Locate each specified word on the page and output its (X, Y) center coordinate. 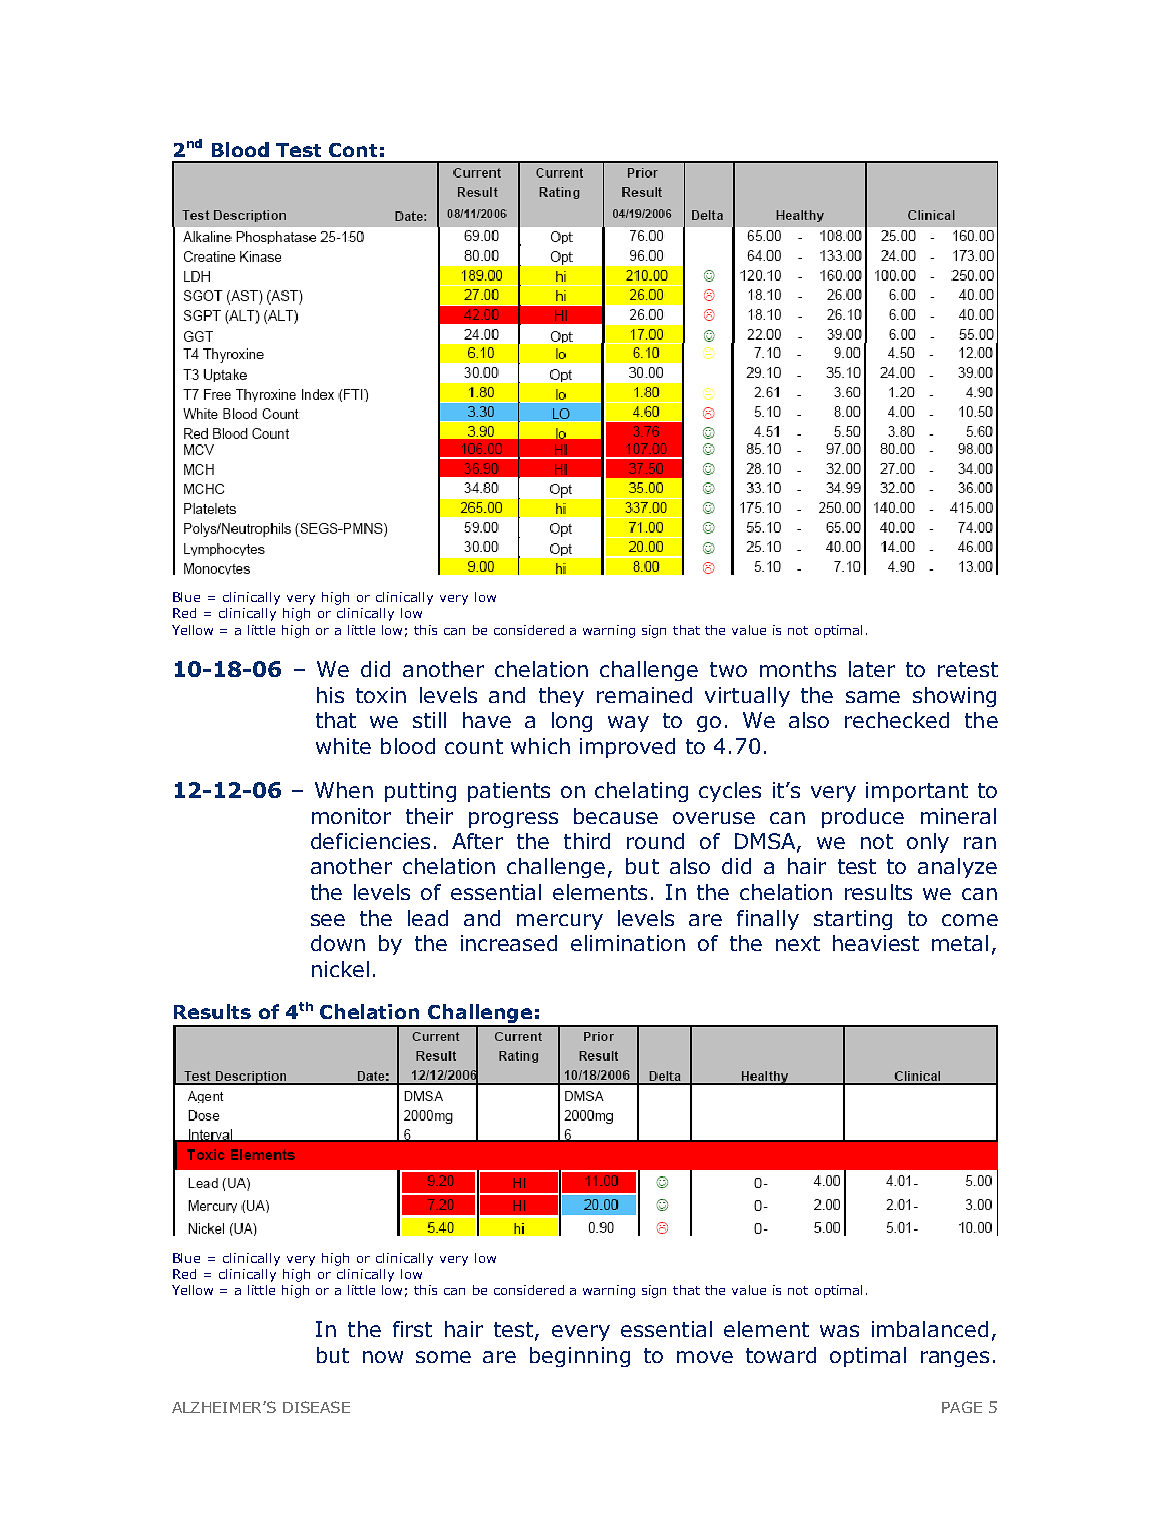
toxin (381, 695)
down (338, 943)
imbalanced (930, 1329)
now (383, 1357)
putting (420, 792)
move (705, 1357)
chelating (641, 792)
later (872, 669)
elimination (628, 943)
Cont (353, 150)
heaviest (876, 943)
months (798, 669)
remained (644, 695)
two (728, 669)
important (917, 792)
